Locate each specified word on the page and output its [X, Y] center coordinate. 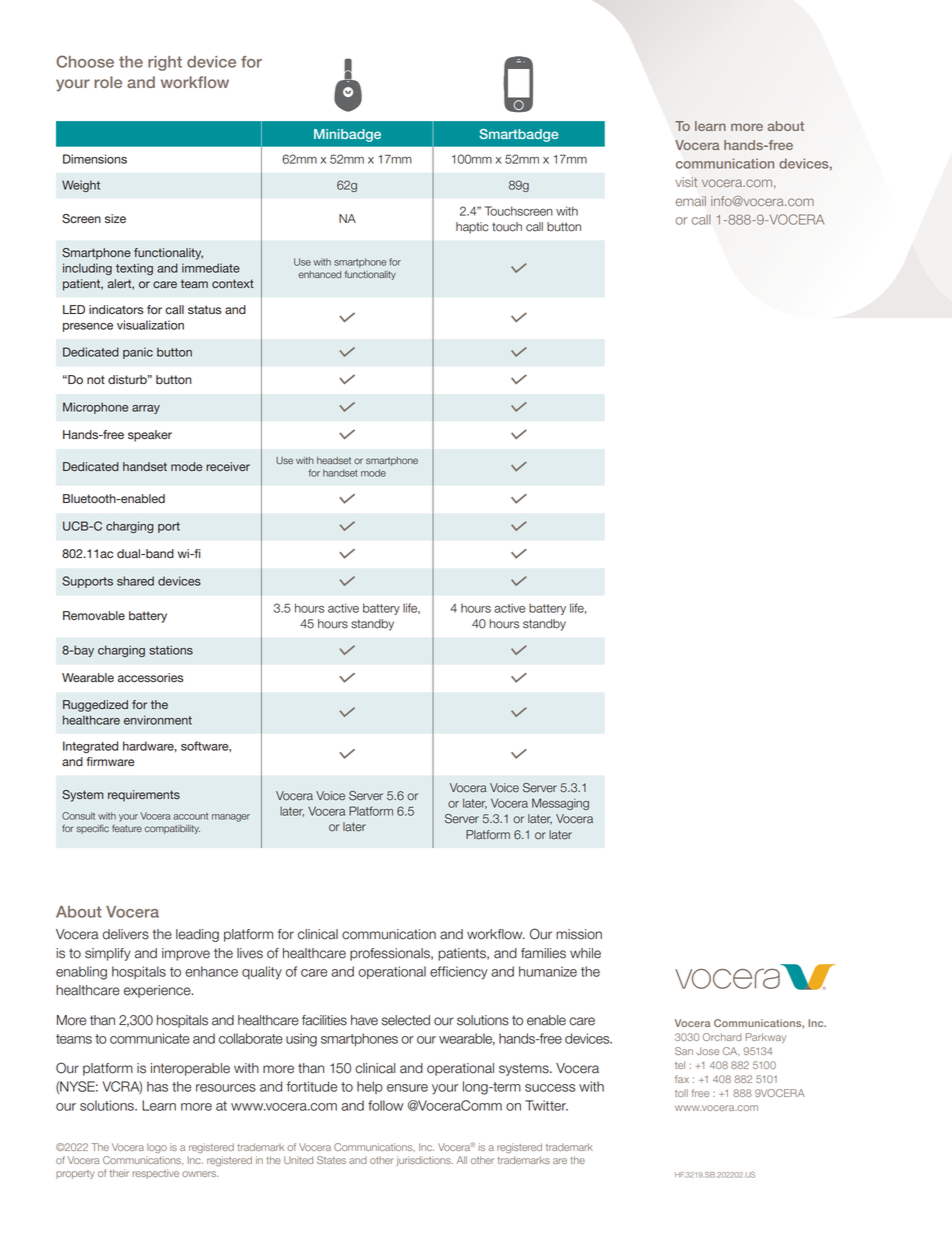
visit [686, 182]
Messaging [560, 804]
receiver [228, 466]
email [691, 201]
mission [579, 934]
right [165, 63]
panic [138, 353]
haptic [472, 228]
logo [157, 1148]
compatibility [172, 829]
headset [334, 461]
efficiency [459, 973]
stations [171, 650]
